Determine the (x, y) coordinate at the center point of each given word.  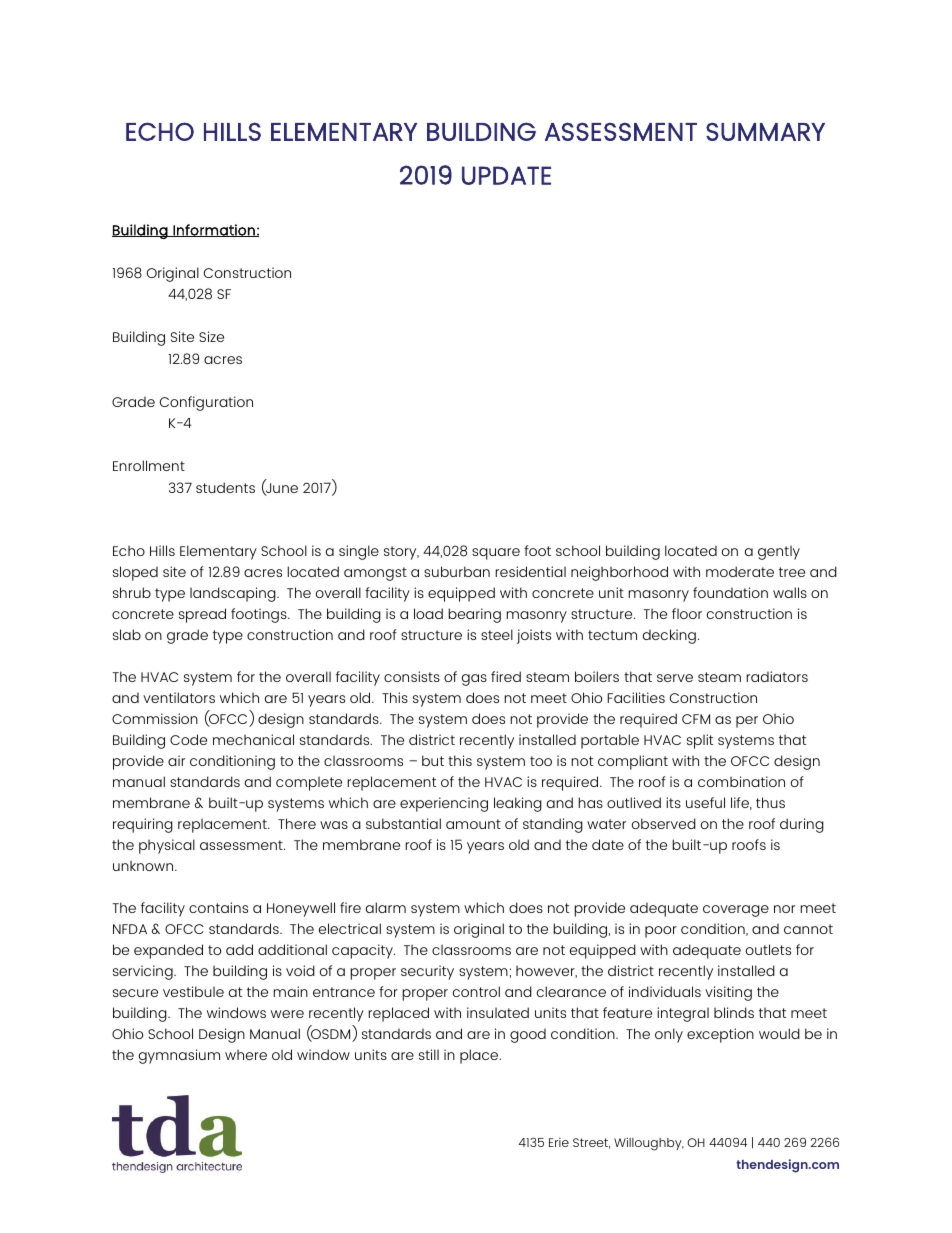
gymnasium (179, 1056)
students (225, 487)
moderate (740, 571)
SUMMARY (765, 131)
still (429, 1054)
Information (214, 230)
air (176, 760)
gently (779, 552)
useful (705, 802)
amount (473, 824)
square (496, 554)
